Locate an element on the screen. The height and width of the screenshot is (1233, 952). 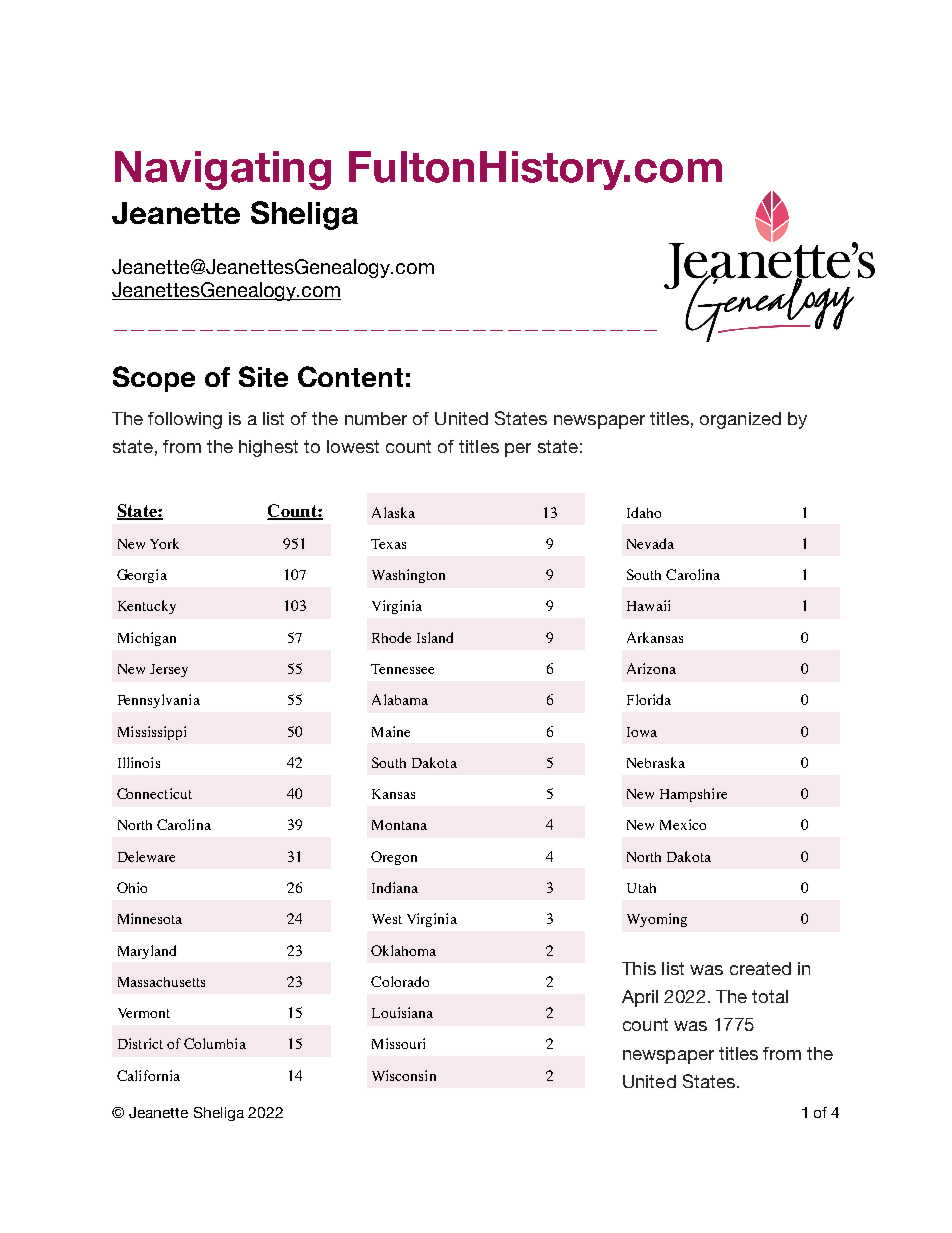
Connecticut is located at coordinates (154, 793).
